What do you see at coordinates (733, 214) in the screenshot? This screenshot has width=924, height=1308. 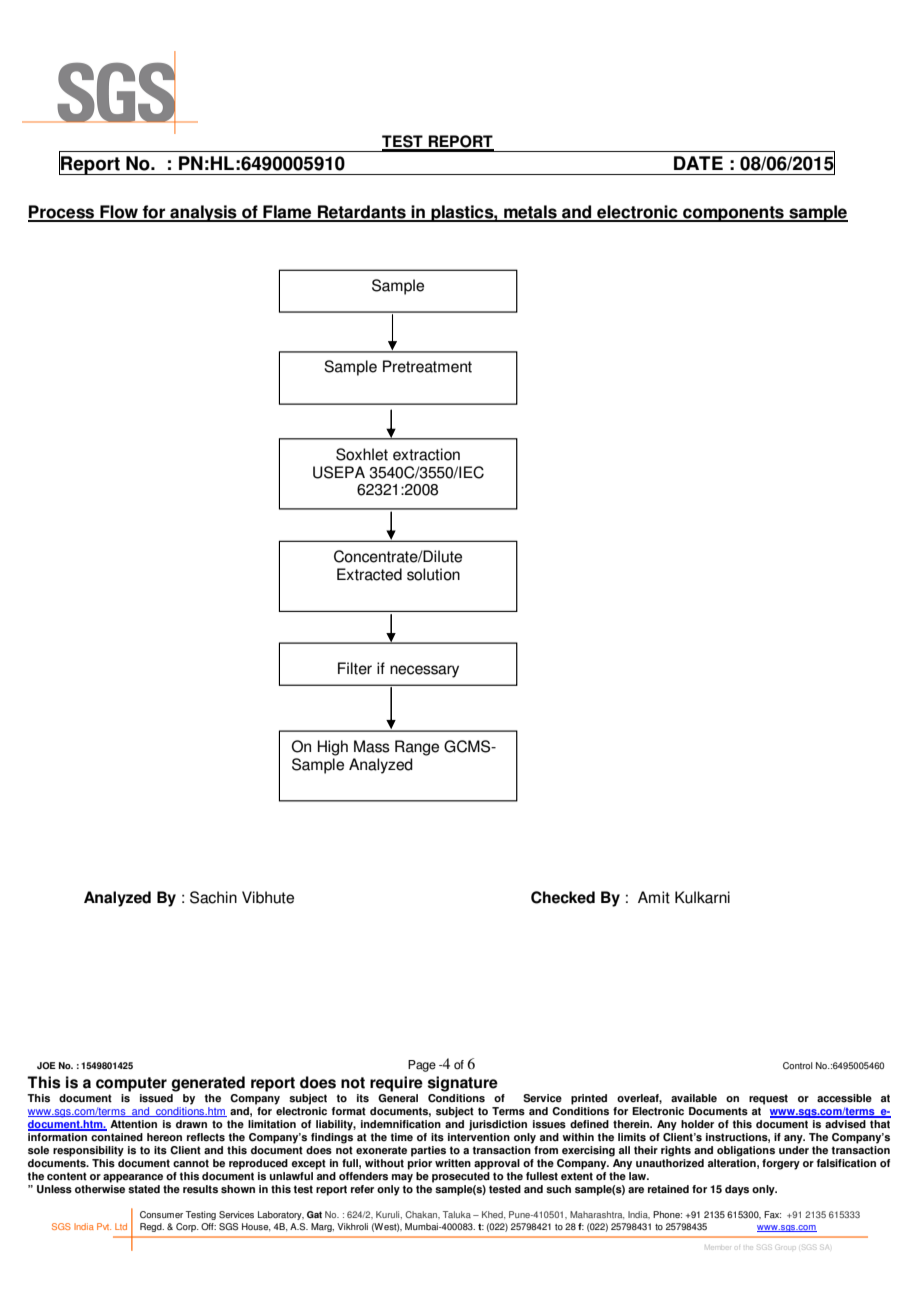 I see `components` at bounding box center [733, 214].
